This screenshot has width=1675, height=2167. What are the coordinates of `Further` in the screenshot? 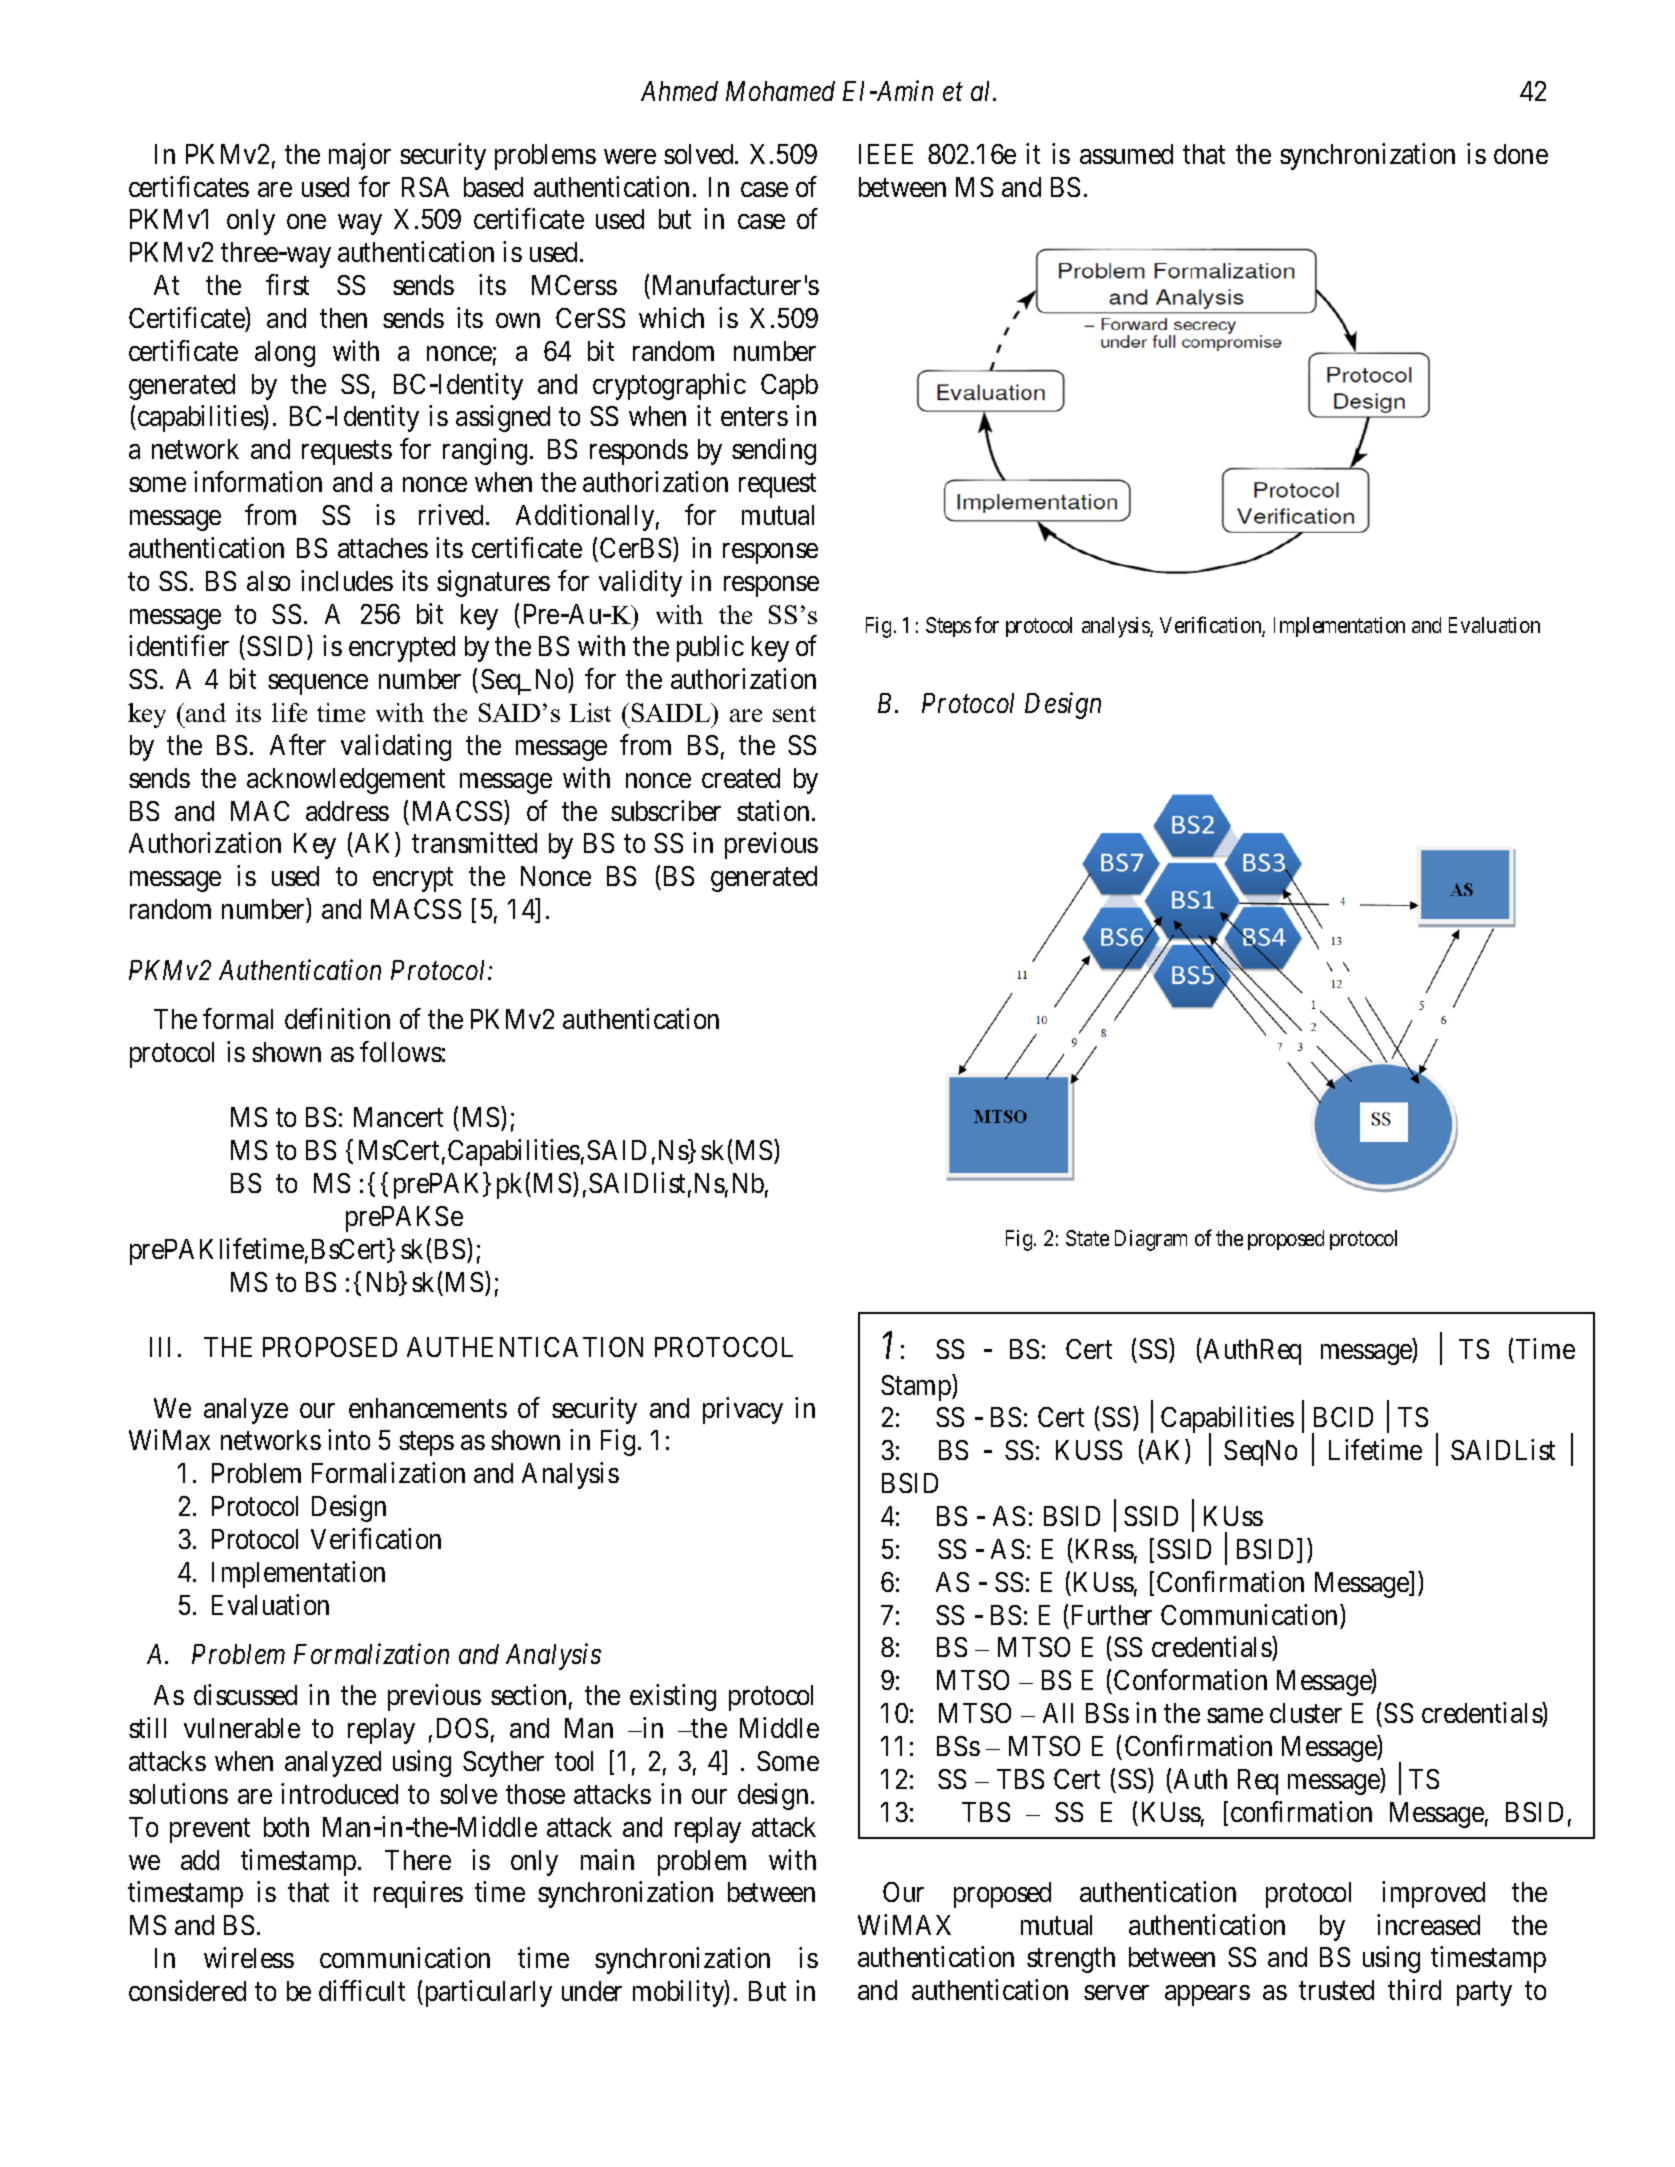 It's located at (1112, 1615).
